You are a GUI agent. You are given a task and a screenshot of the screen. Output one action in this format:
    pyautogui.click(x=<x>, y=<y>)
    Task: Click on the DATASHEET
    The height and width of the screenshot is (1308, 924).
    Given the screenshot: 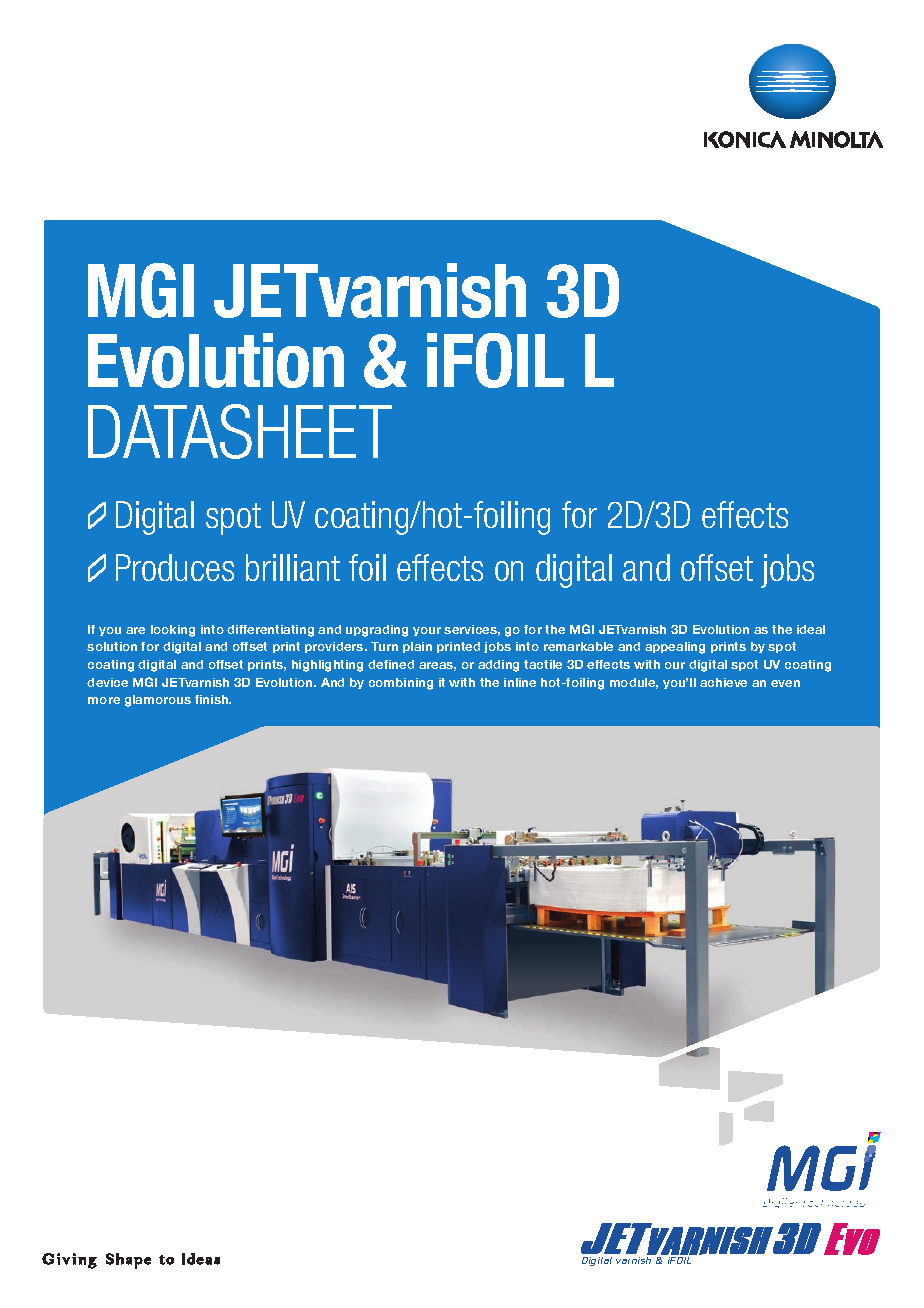 What is the action you would take?
    pyautogui.click(x=240, y=431)
